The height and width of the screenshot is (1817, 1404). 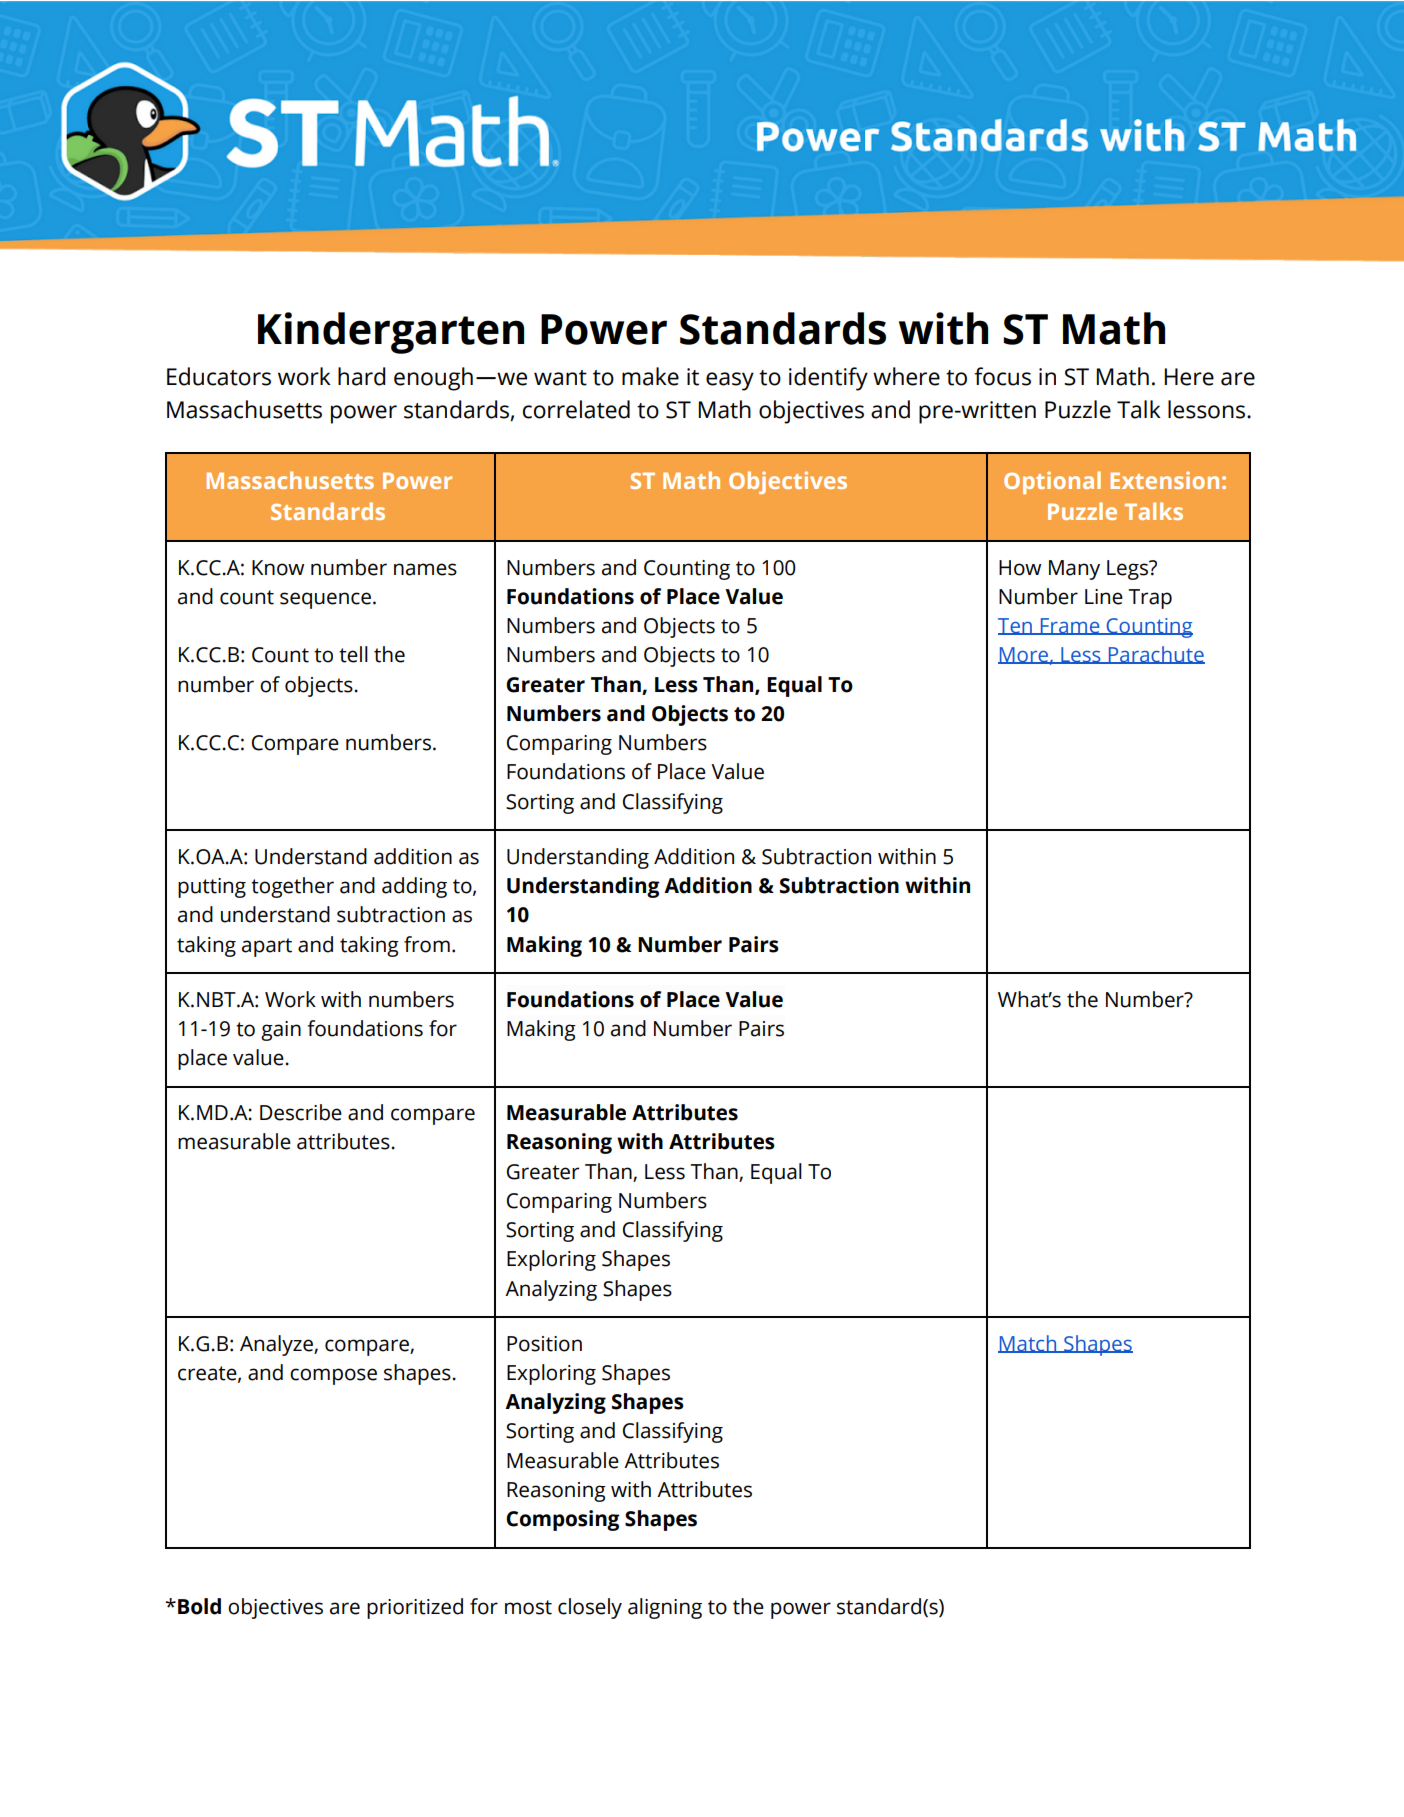 What do you see at coordinates (1024, 655) in the screenshot?
I see `More` at bounding box center [1024, 655].
